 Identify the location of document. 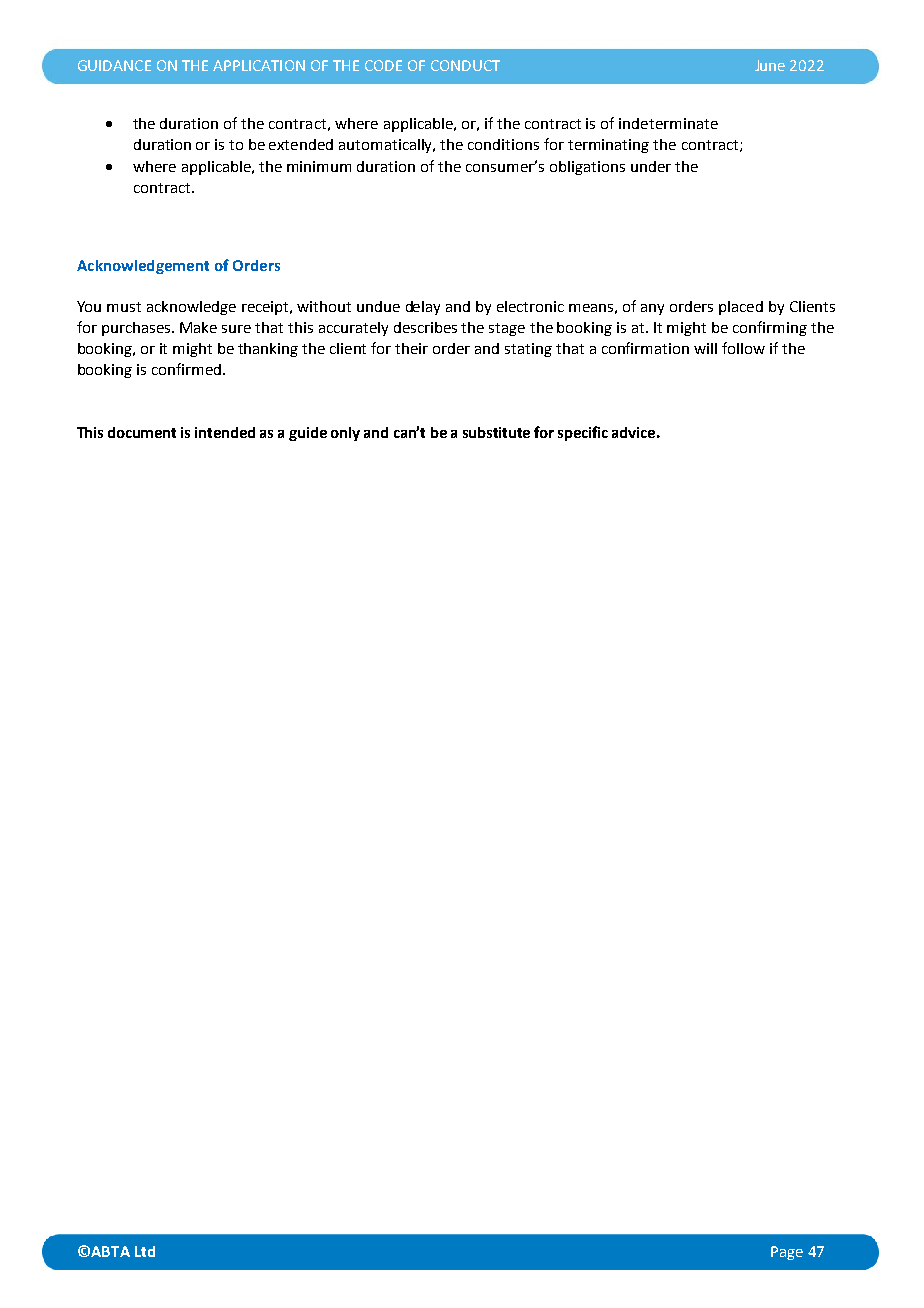
(142, 432).
